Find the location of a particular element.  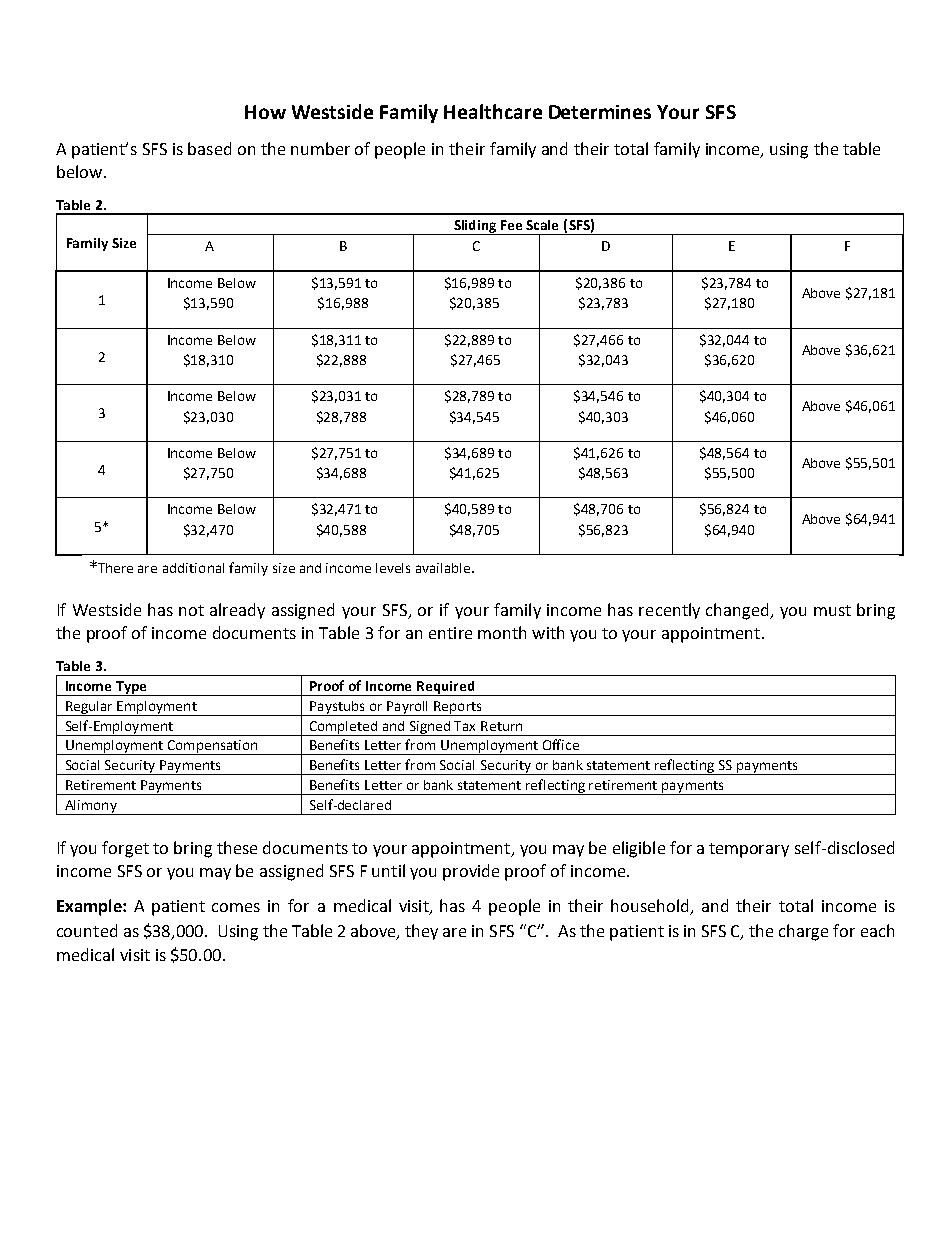

Scale is located at coordinates (542, 225).
